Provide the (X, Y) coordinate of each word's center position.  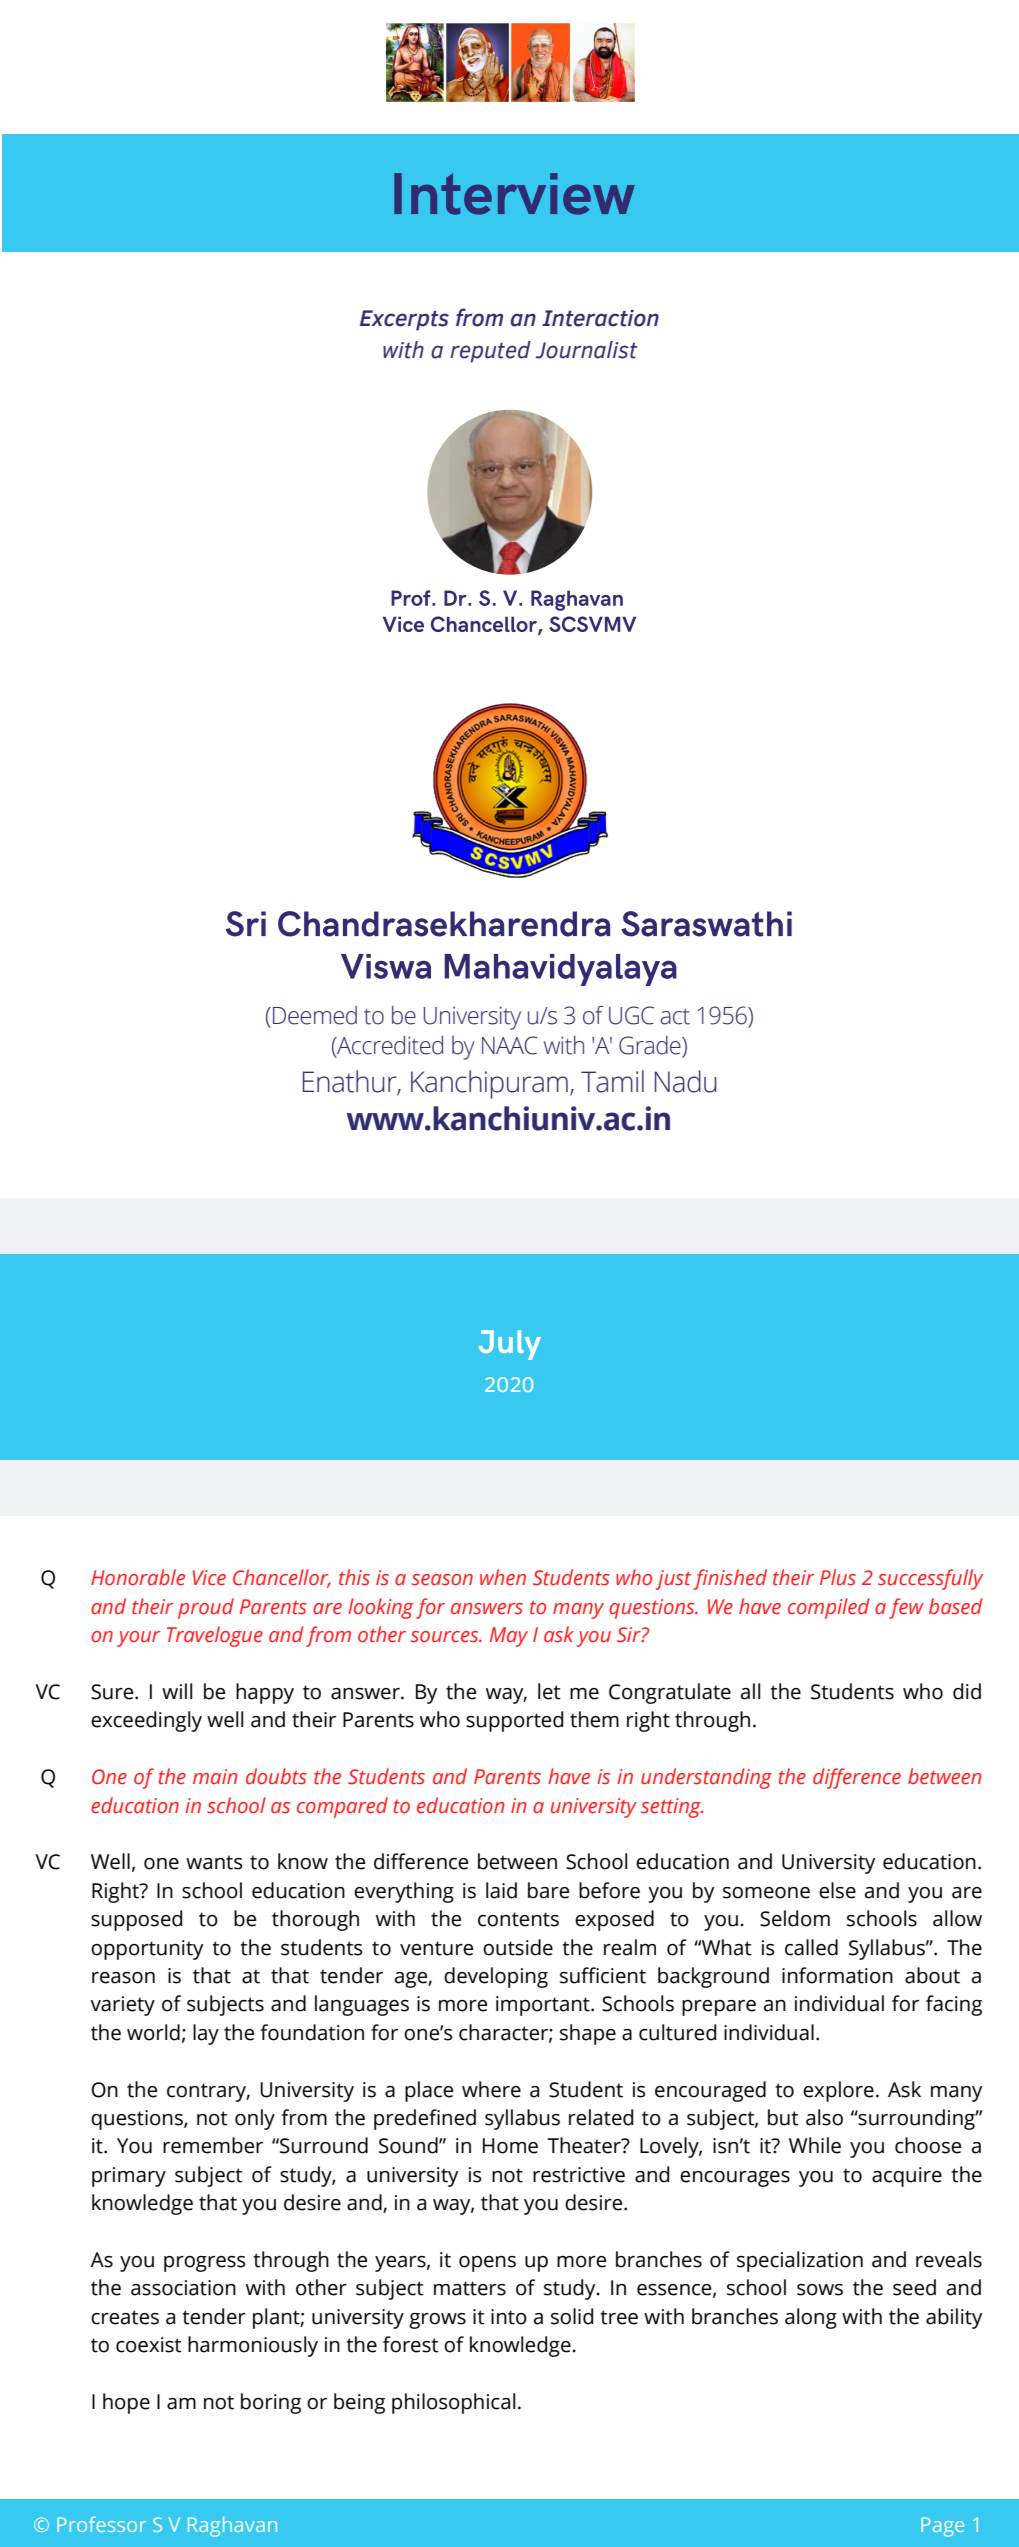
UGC (631, 1015)
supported (515, 1721)
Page (942, 2527)
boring (271, 2403)
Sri (246, 924)
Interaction (600, 318)
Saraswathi (706, 924)
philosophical (454, 2403)
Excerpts (404, 320)
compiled (828, 1608)
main (215, 1776)
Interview (514, 194)
